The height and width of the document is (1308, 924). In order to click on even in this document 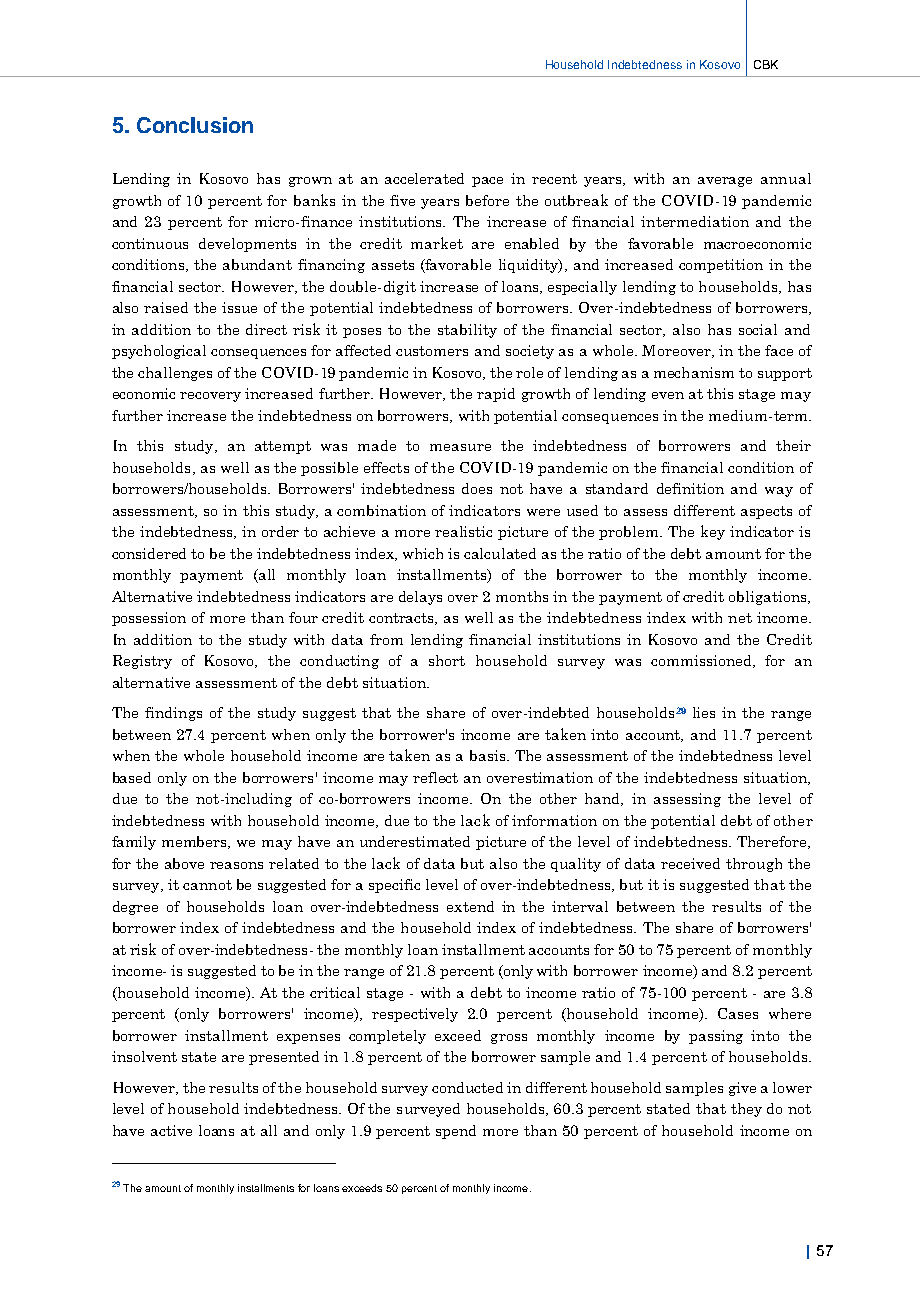, I will do `click(668, 395)`.
